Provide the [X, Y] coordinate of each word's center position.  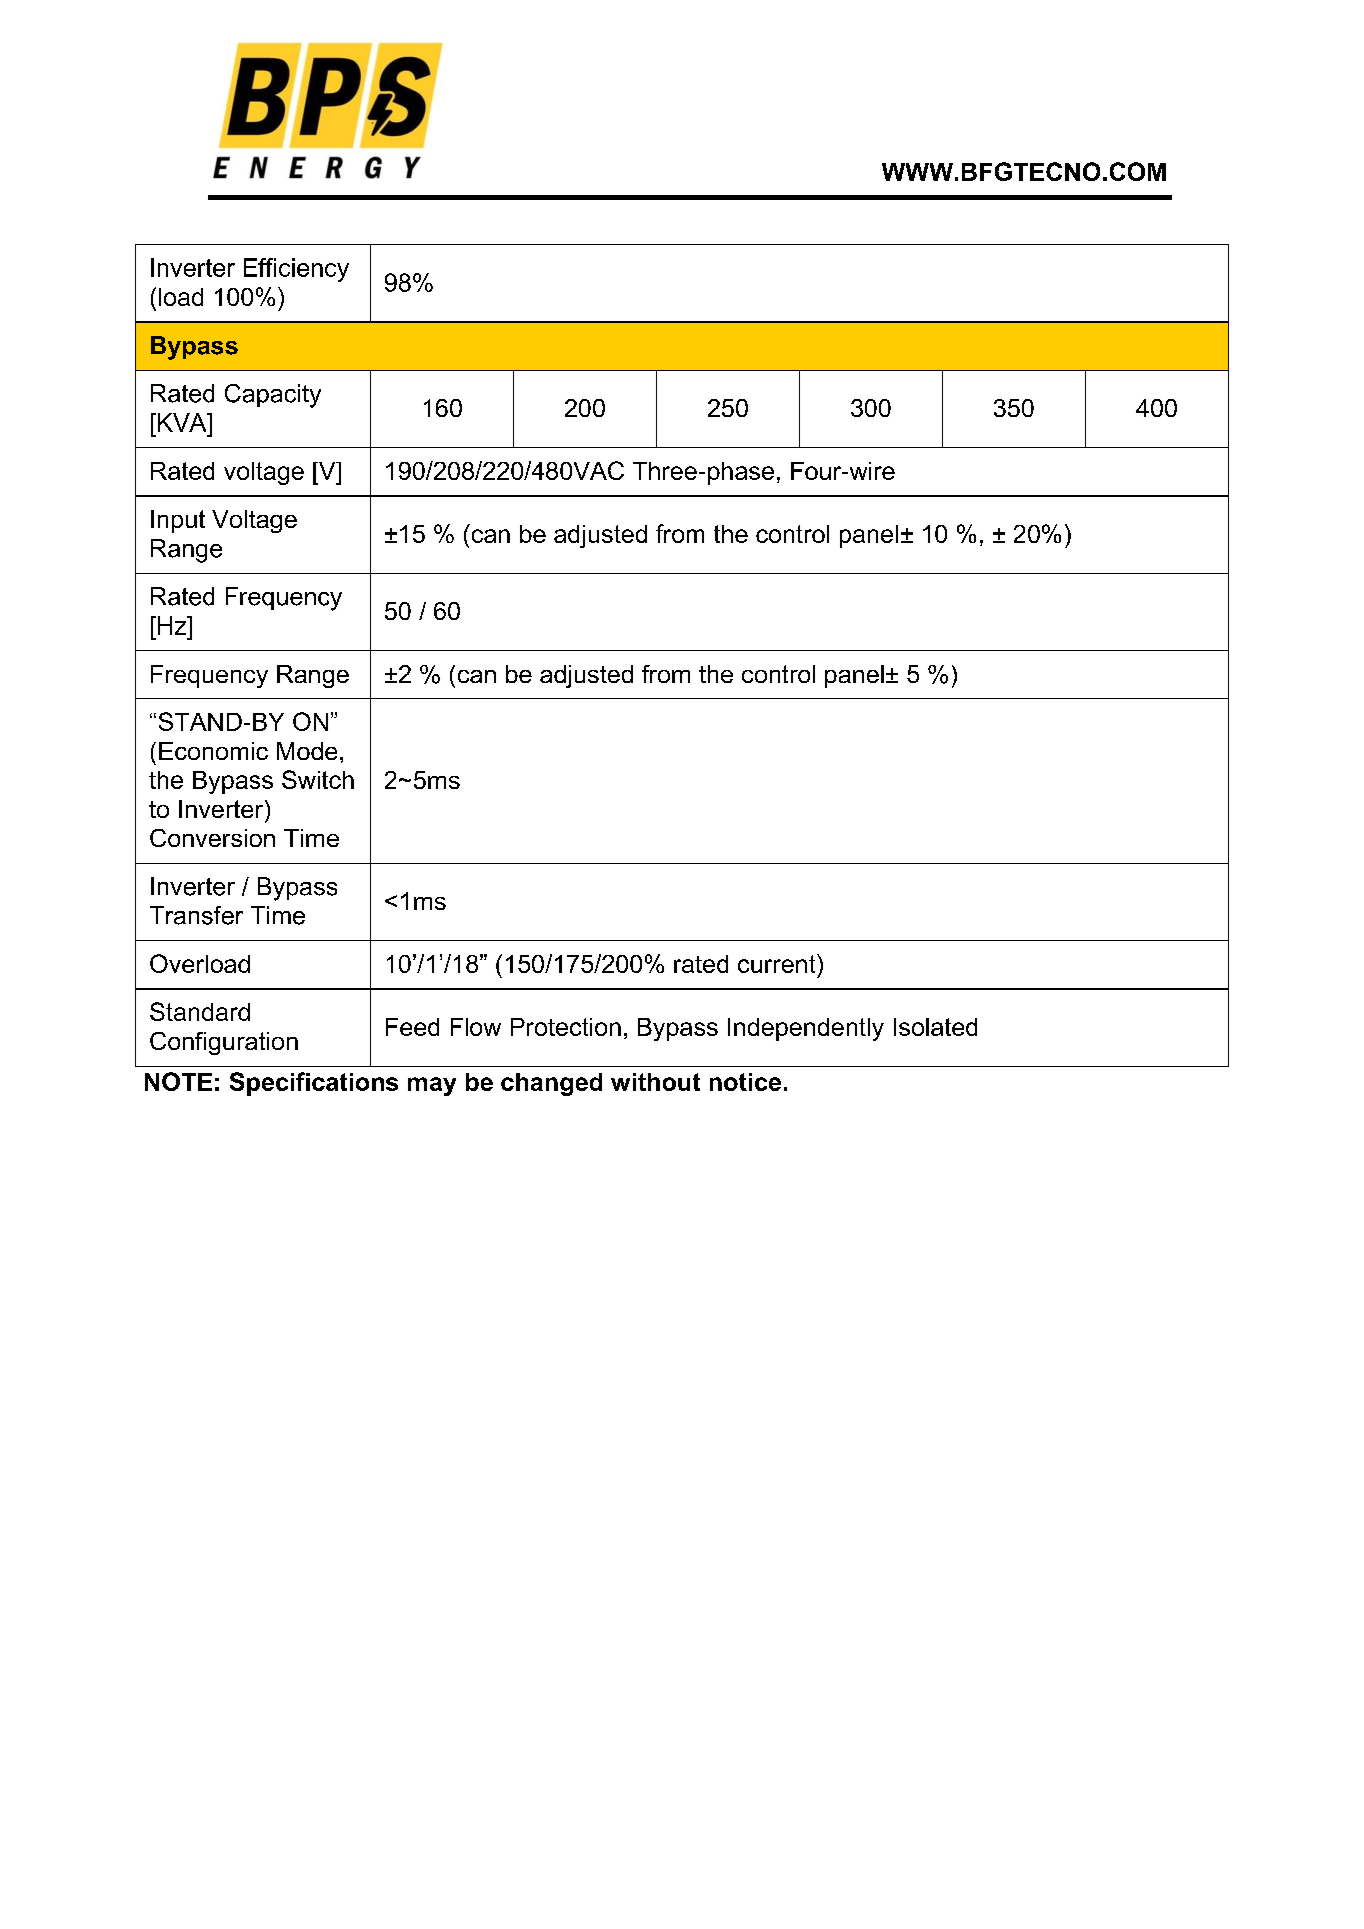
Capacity [273, 396]
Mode [307, 751]
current [778, 963]
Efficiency [296, 270]
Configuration [224, 1043]
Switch [318, 779]
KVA [182, 422]
